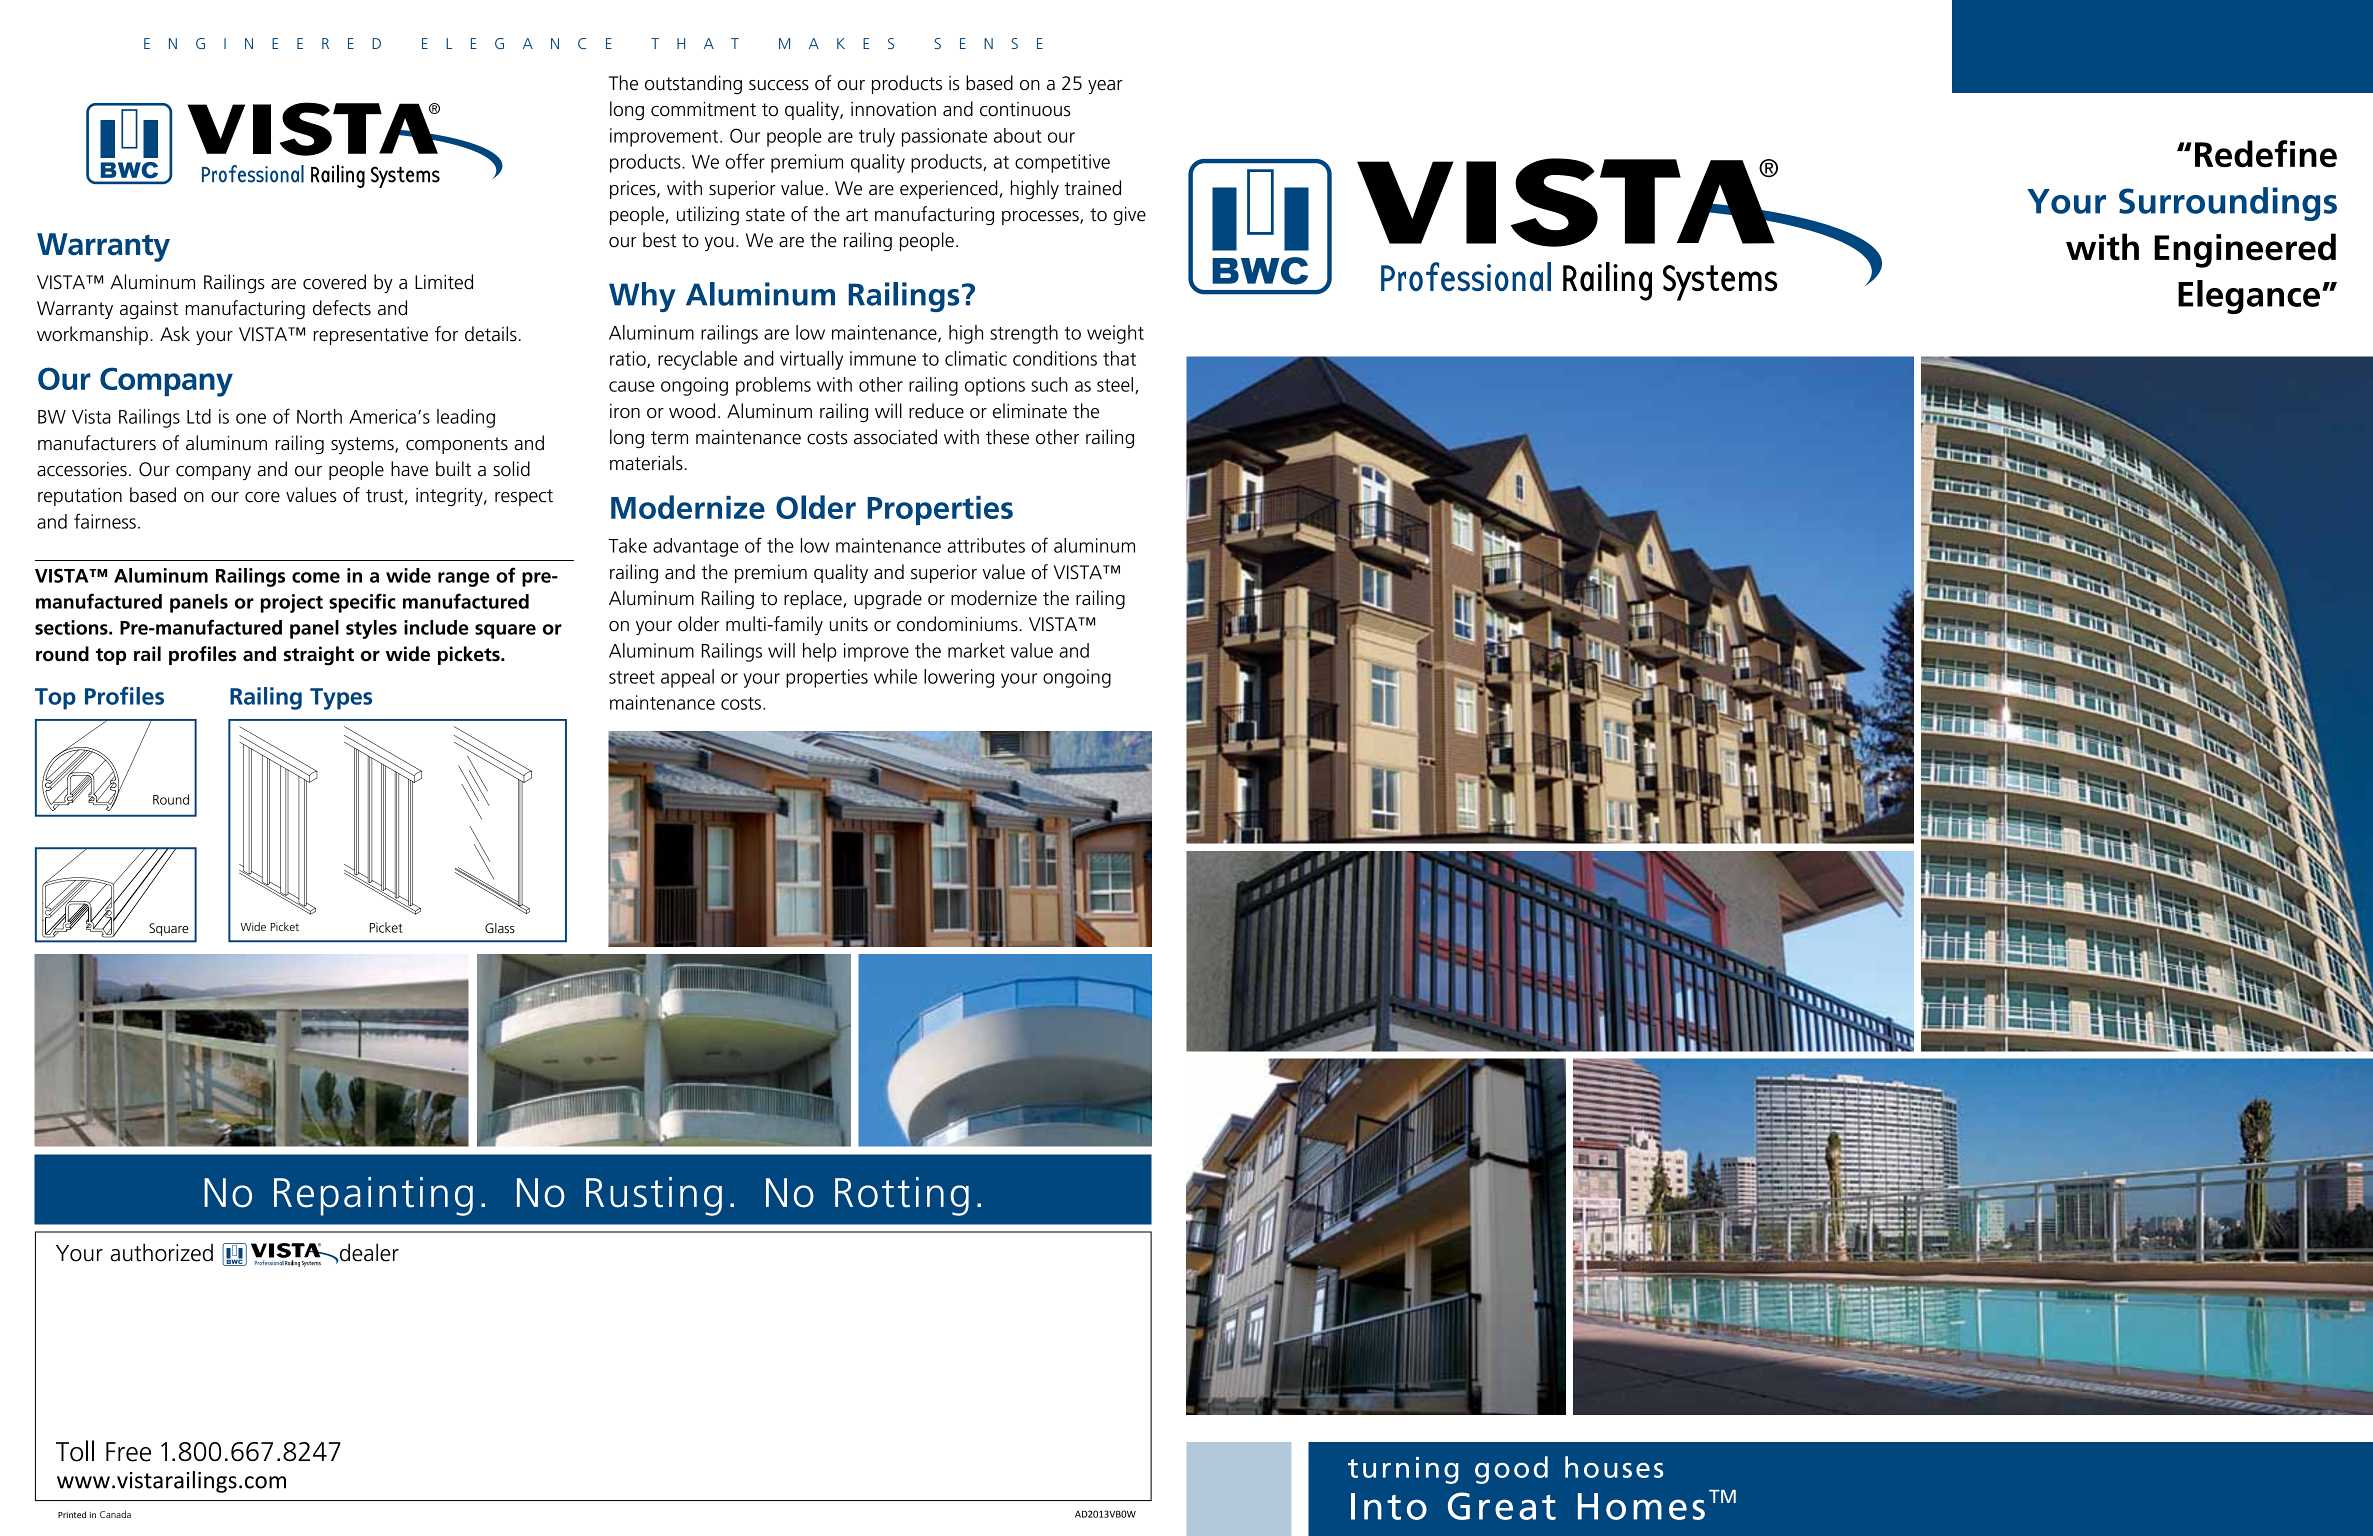 This document has height=1536, width=2373. Describe the element at coordinates (2266, 154) in the document. I see `Redefine` at that location.
